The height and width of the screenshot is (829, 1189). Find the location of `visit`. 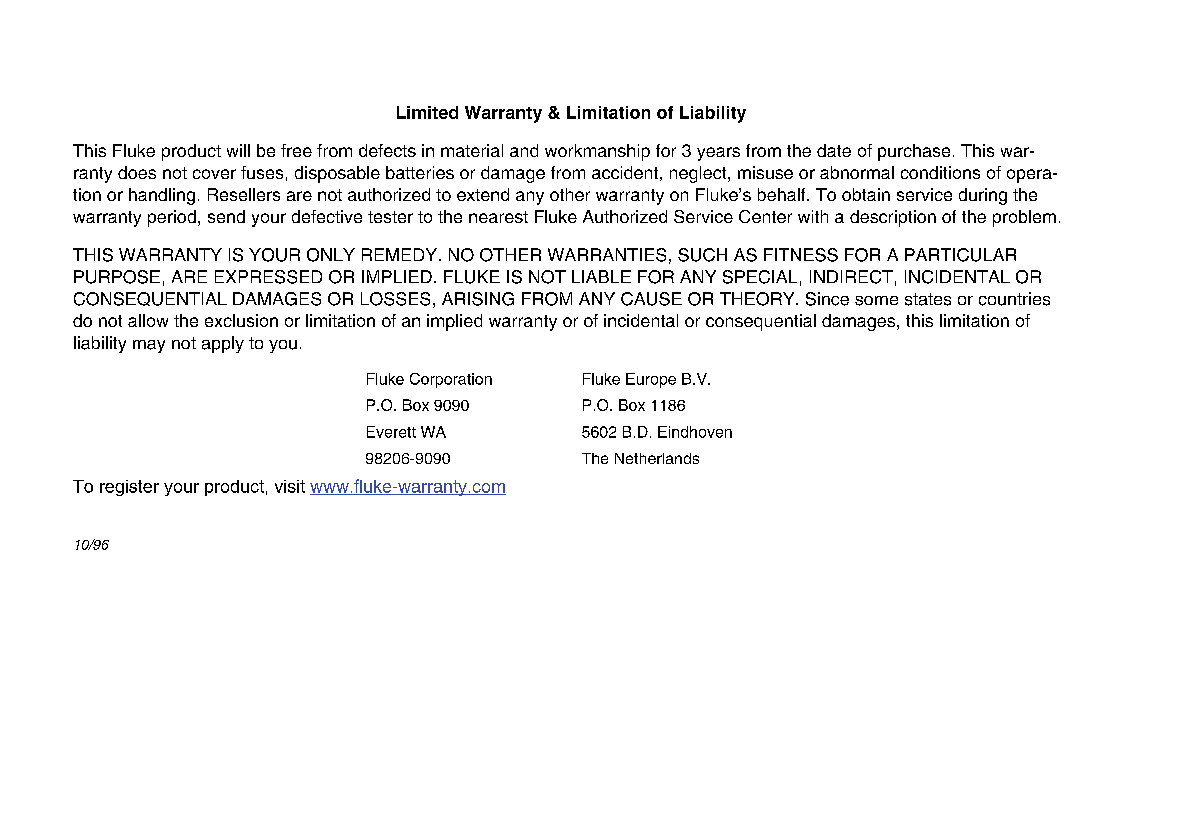

visit is located at coordinates (290, 486).
